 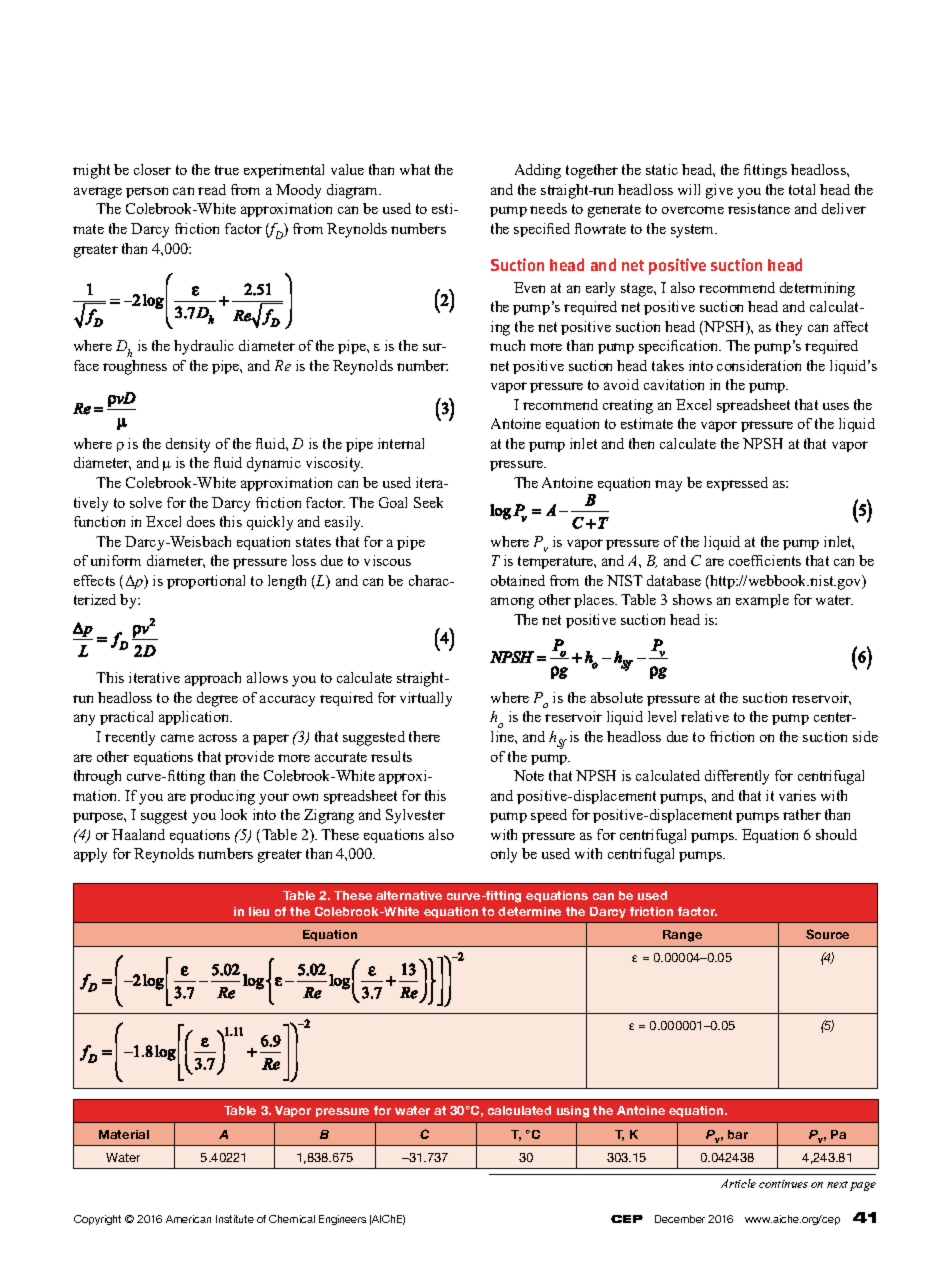 What do you see at coordinates (188, 1219) in the screenshot?
I see `American` at bounding box center [188, 1219].
